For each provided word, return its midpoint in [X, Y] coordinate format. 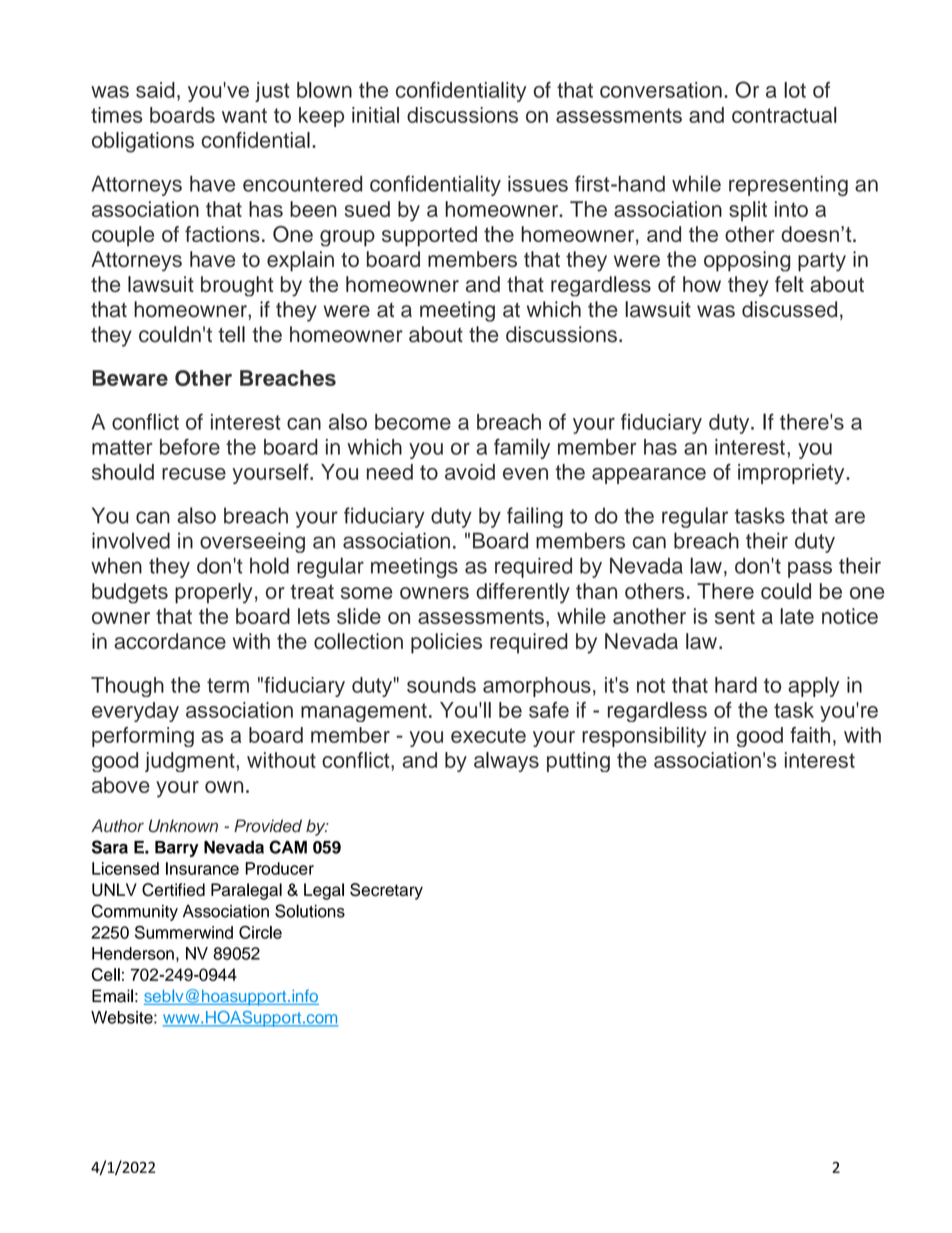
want [244, 115]
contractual [784, 115]
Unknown [183, 826]
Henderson [133, 953]
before [190, 446]
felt [789, 284]
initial [375, 115]
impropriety [792, 474]
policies [446, 643]
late [797, 616]
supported [429, 236]
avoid [470, 472]
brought [237, 286]
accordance [170, 641]
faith [810, 735]
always [506, 762]
